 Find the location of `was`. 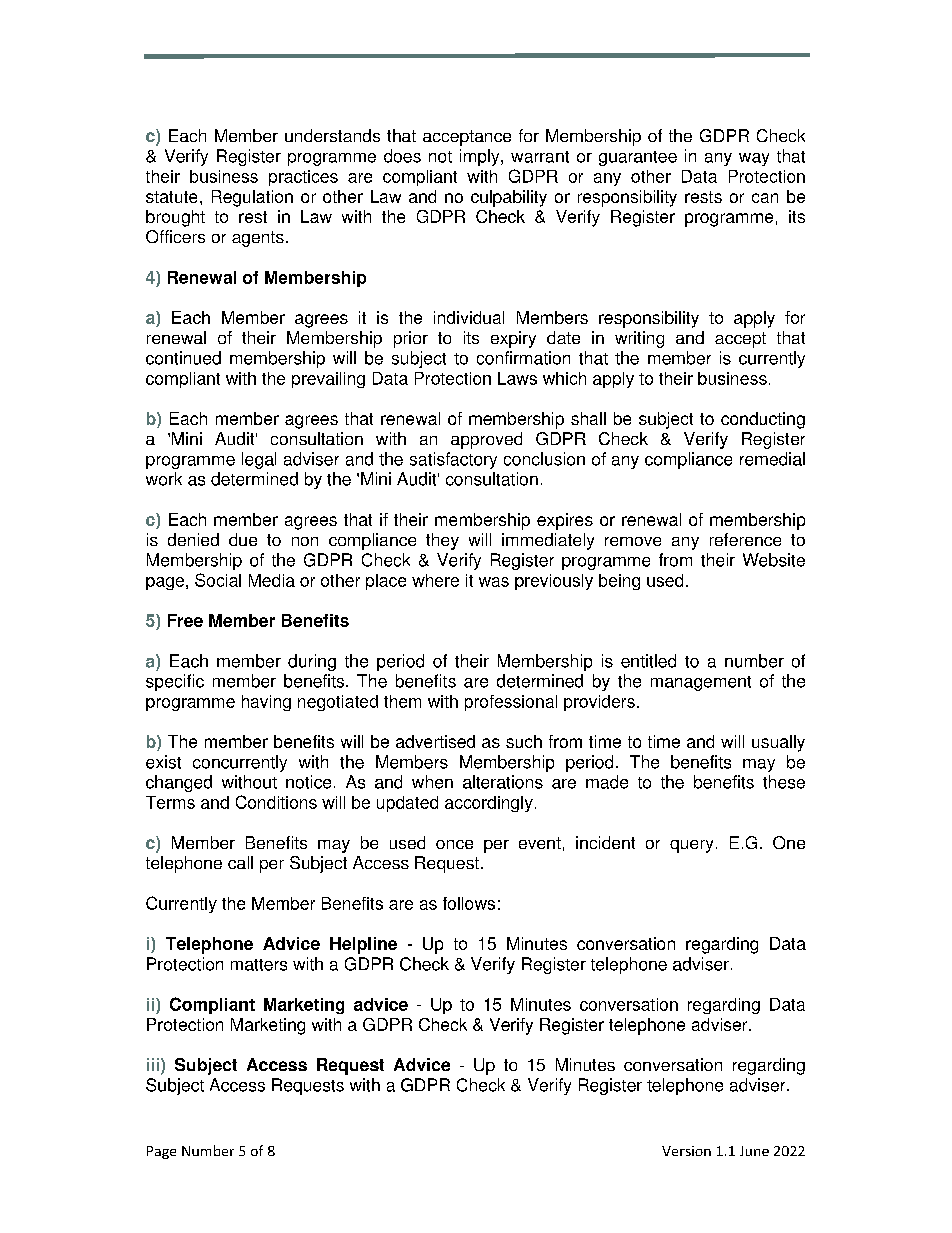

was is located at coordinates (494, 582).
